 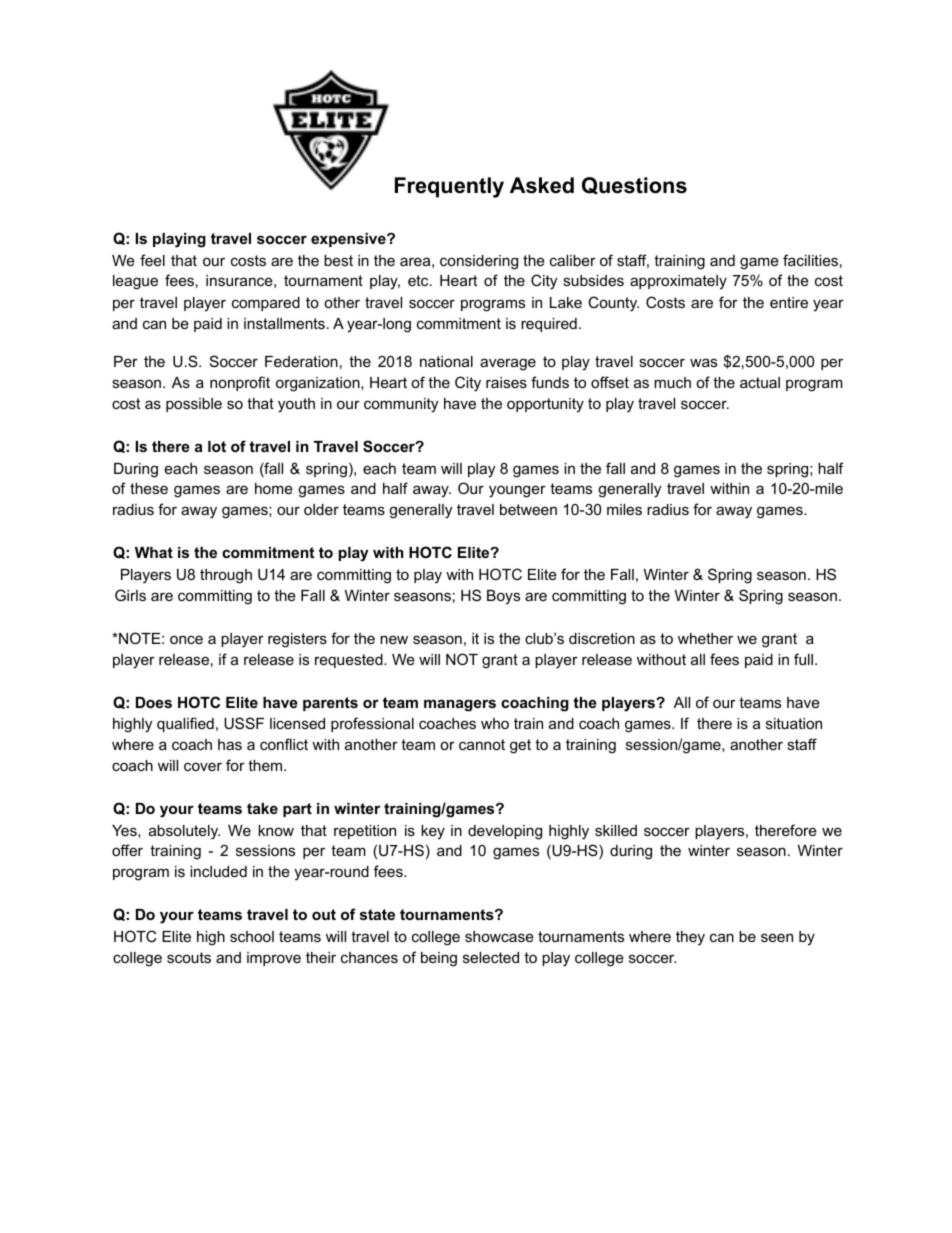 I want to click on cover, so click(x=203, y=766).
